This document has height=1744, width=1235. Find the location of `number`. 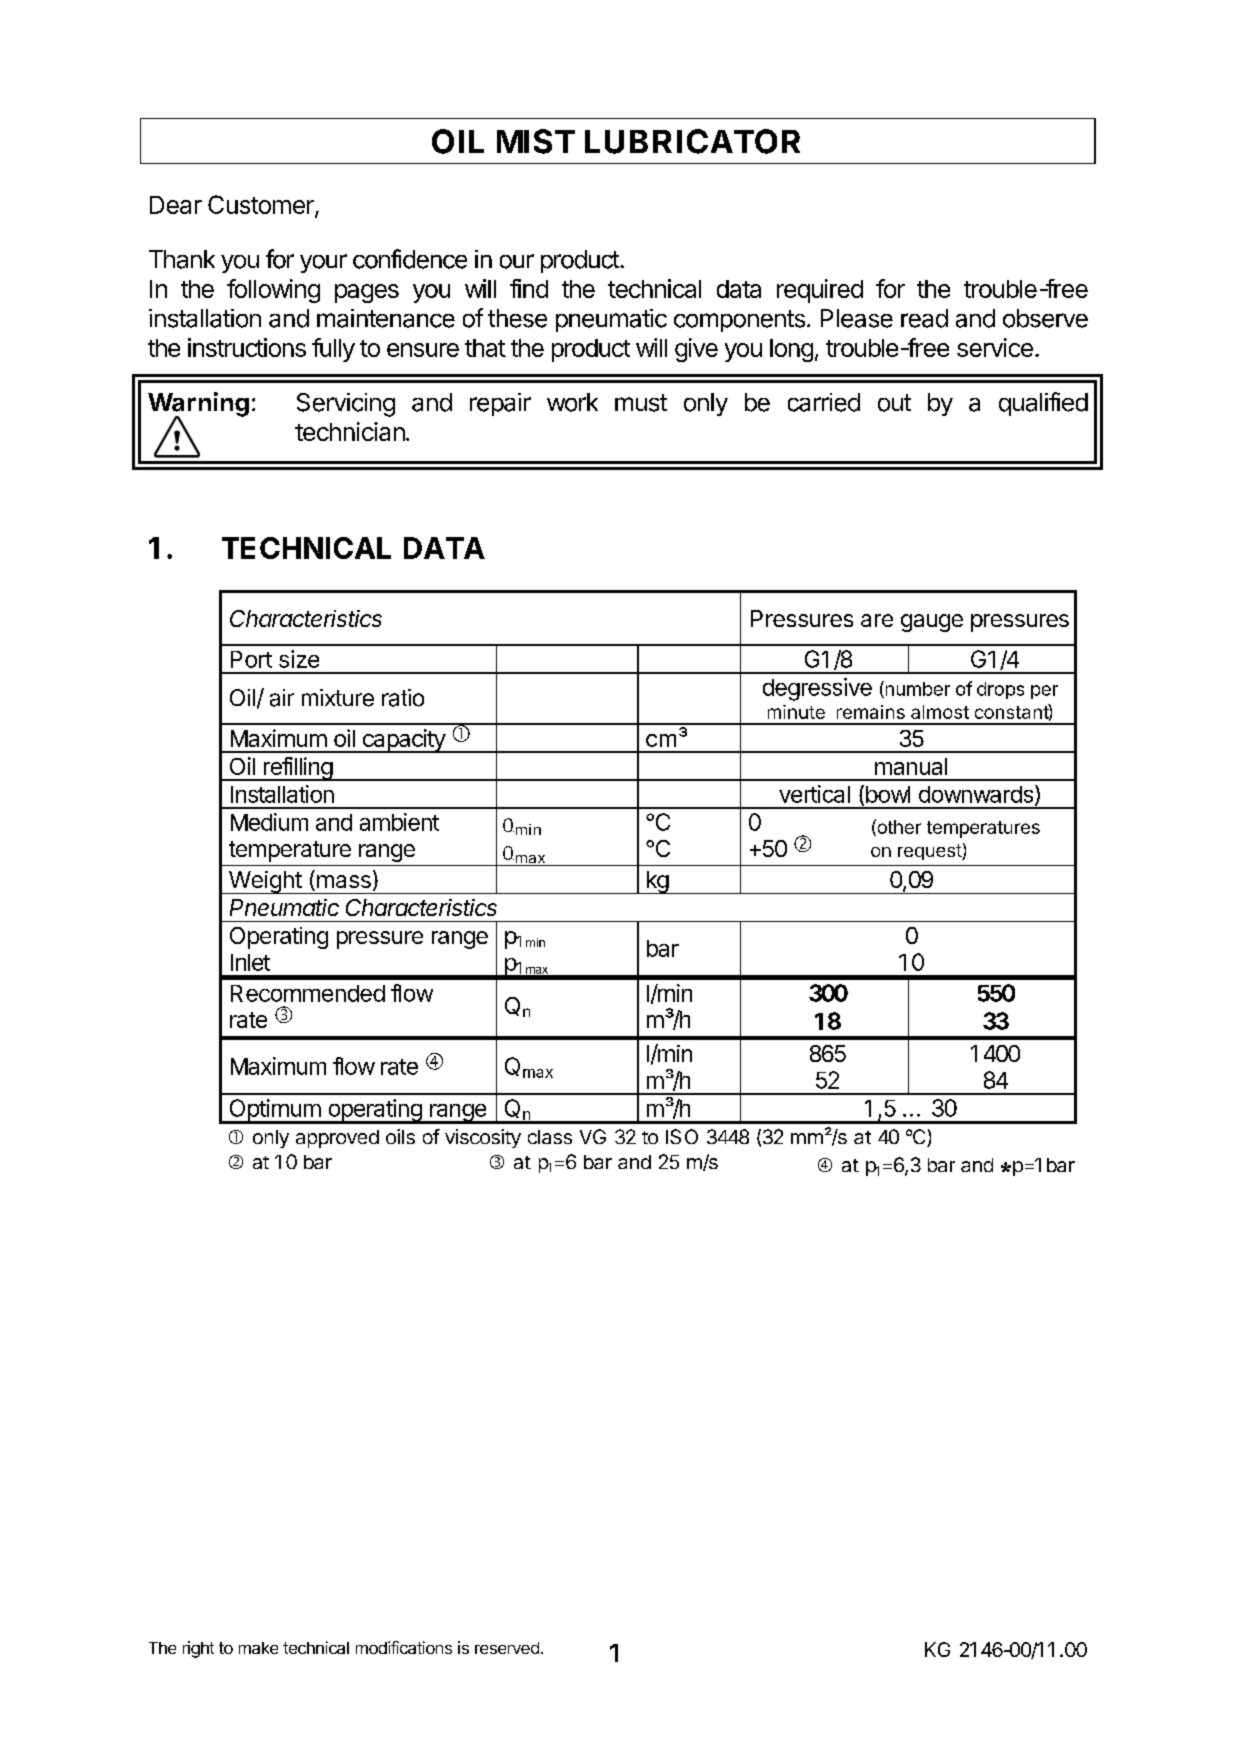

number is located at coordinates (916, 689).
